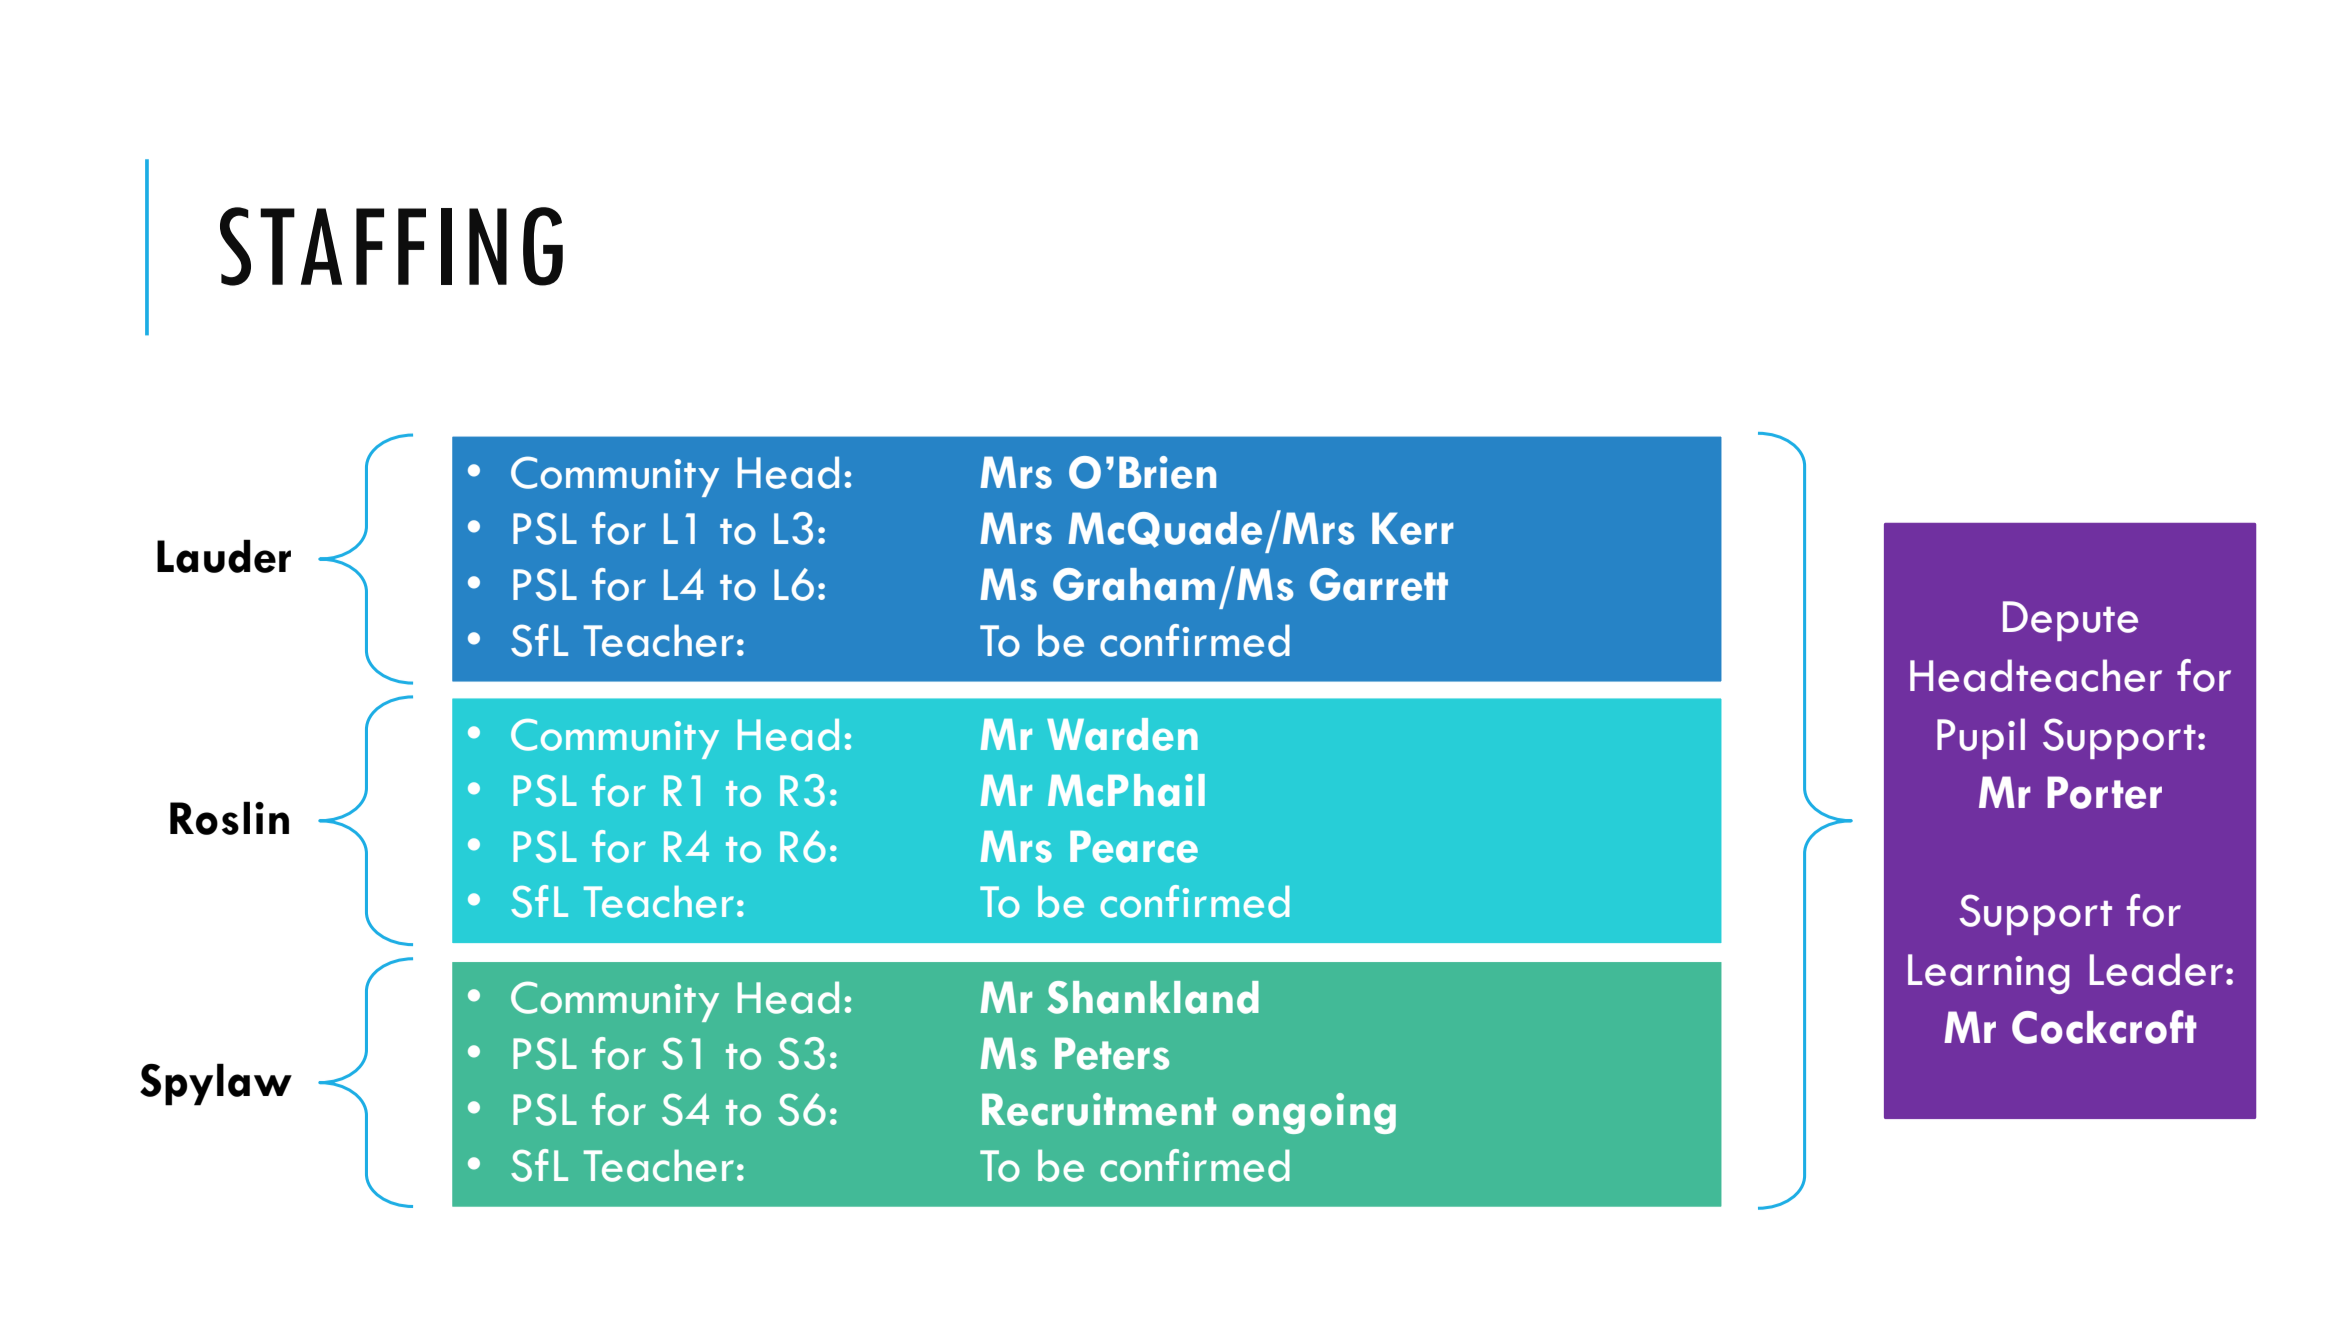 Image resolution: width=2349 pixels, height=1321 pixels. What do you see at coordinates (1122, 734) in the image?
I see `Warden` at bounding box center [1122, 734].
